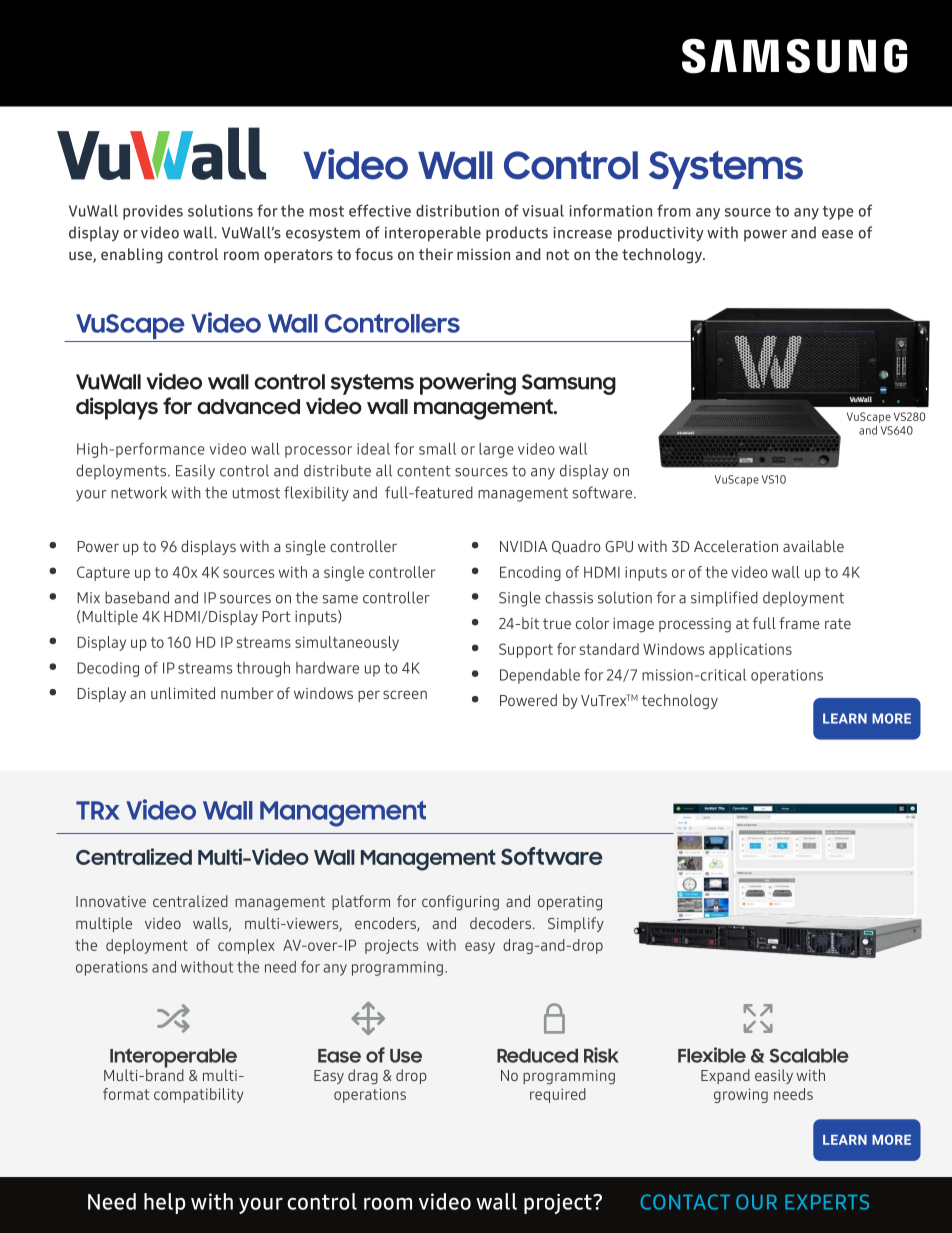 This screenshot has width=952, height=1233. Describe the element at coordinates (153, 212) in the screenshot. I see `provides` at that location.
